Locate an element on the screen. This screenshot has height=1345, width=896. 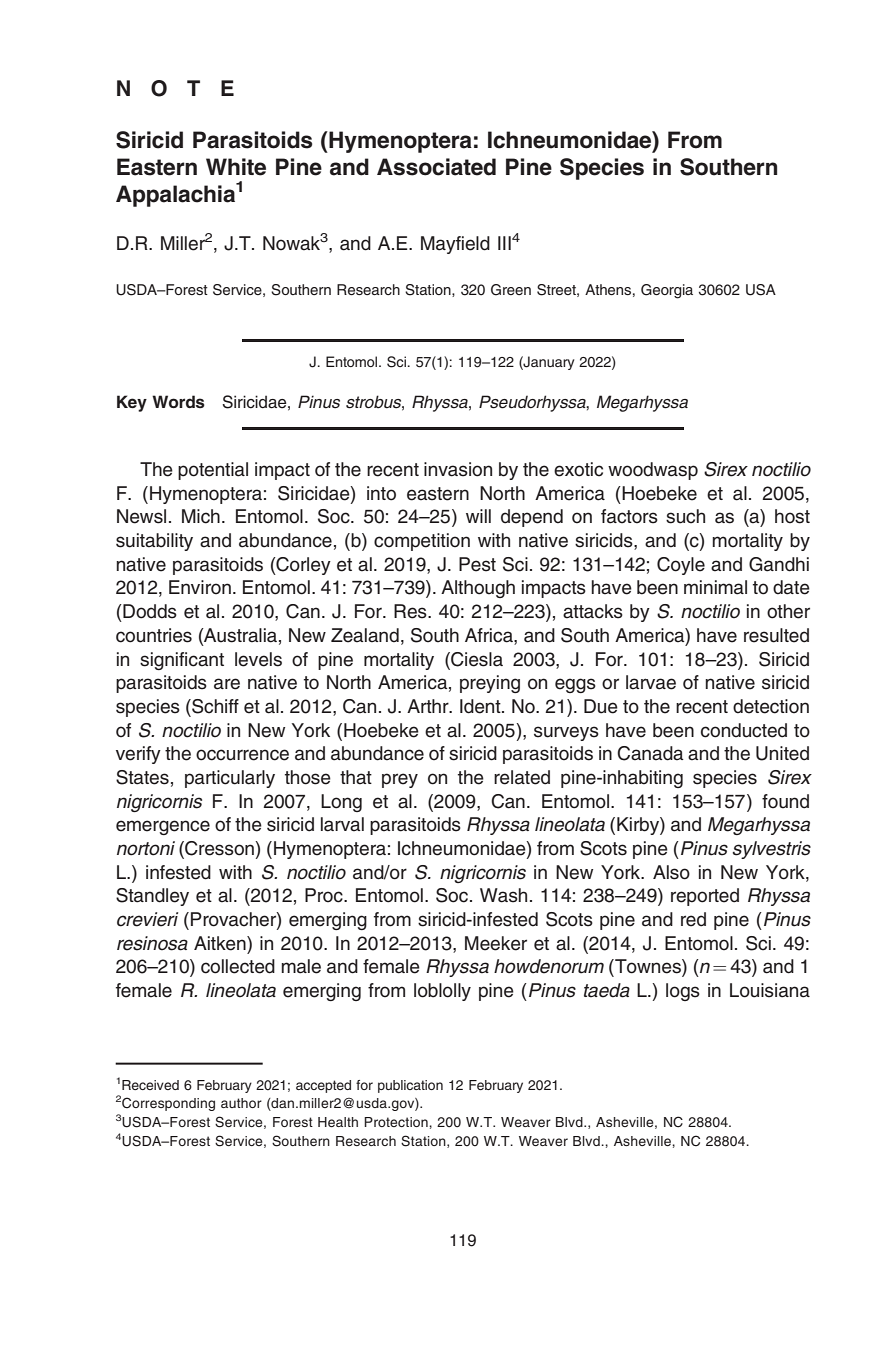
publication is located at coordinates (410, 1086).
